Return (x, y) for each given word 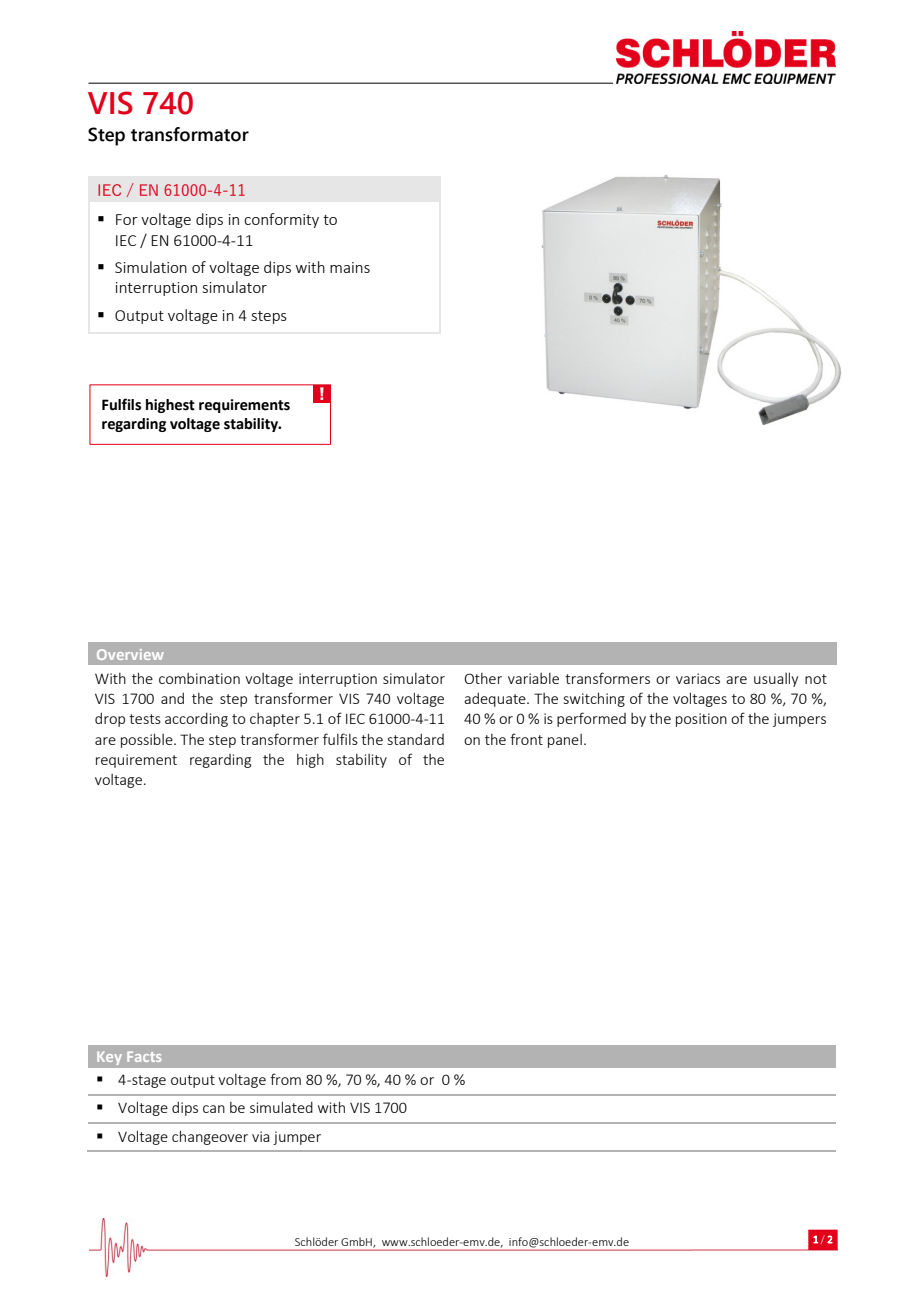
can (214, 1109)
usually (776, 679)
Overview (130, 654)
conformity (281, 220)
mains (350, 267)
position (701, 720)
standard (416, 739)
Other (483, 678)
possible (148, 740)
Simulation (151, 267)
